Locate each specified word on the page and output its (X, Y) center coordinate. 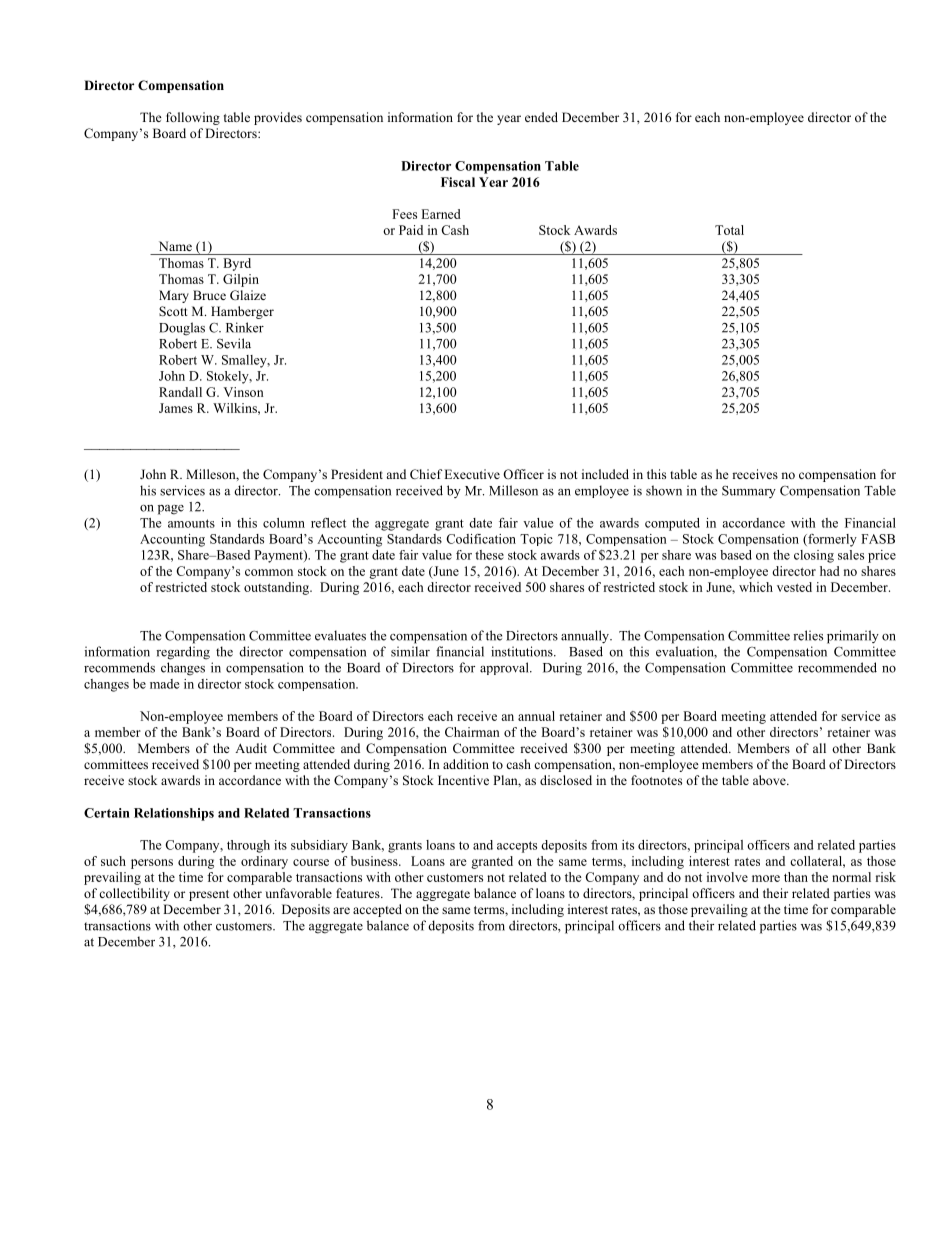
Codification (481, 539)
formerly (831, 540)
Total (729, 230)
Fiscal (458, 182)
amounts (191, 523)
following (193, 118)
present (209, 895)
